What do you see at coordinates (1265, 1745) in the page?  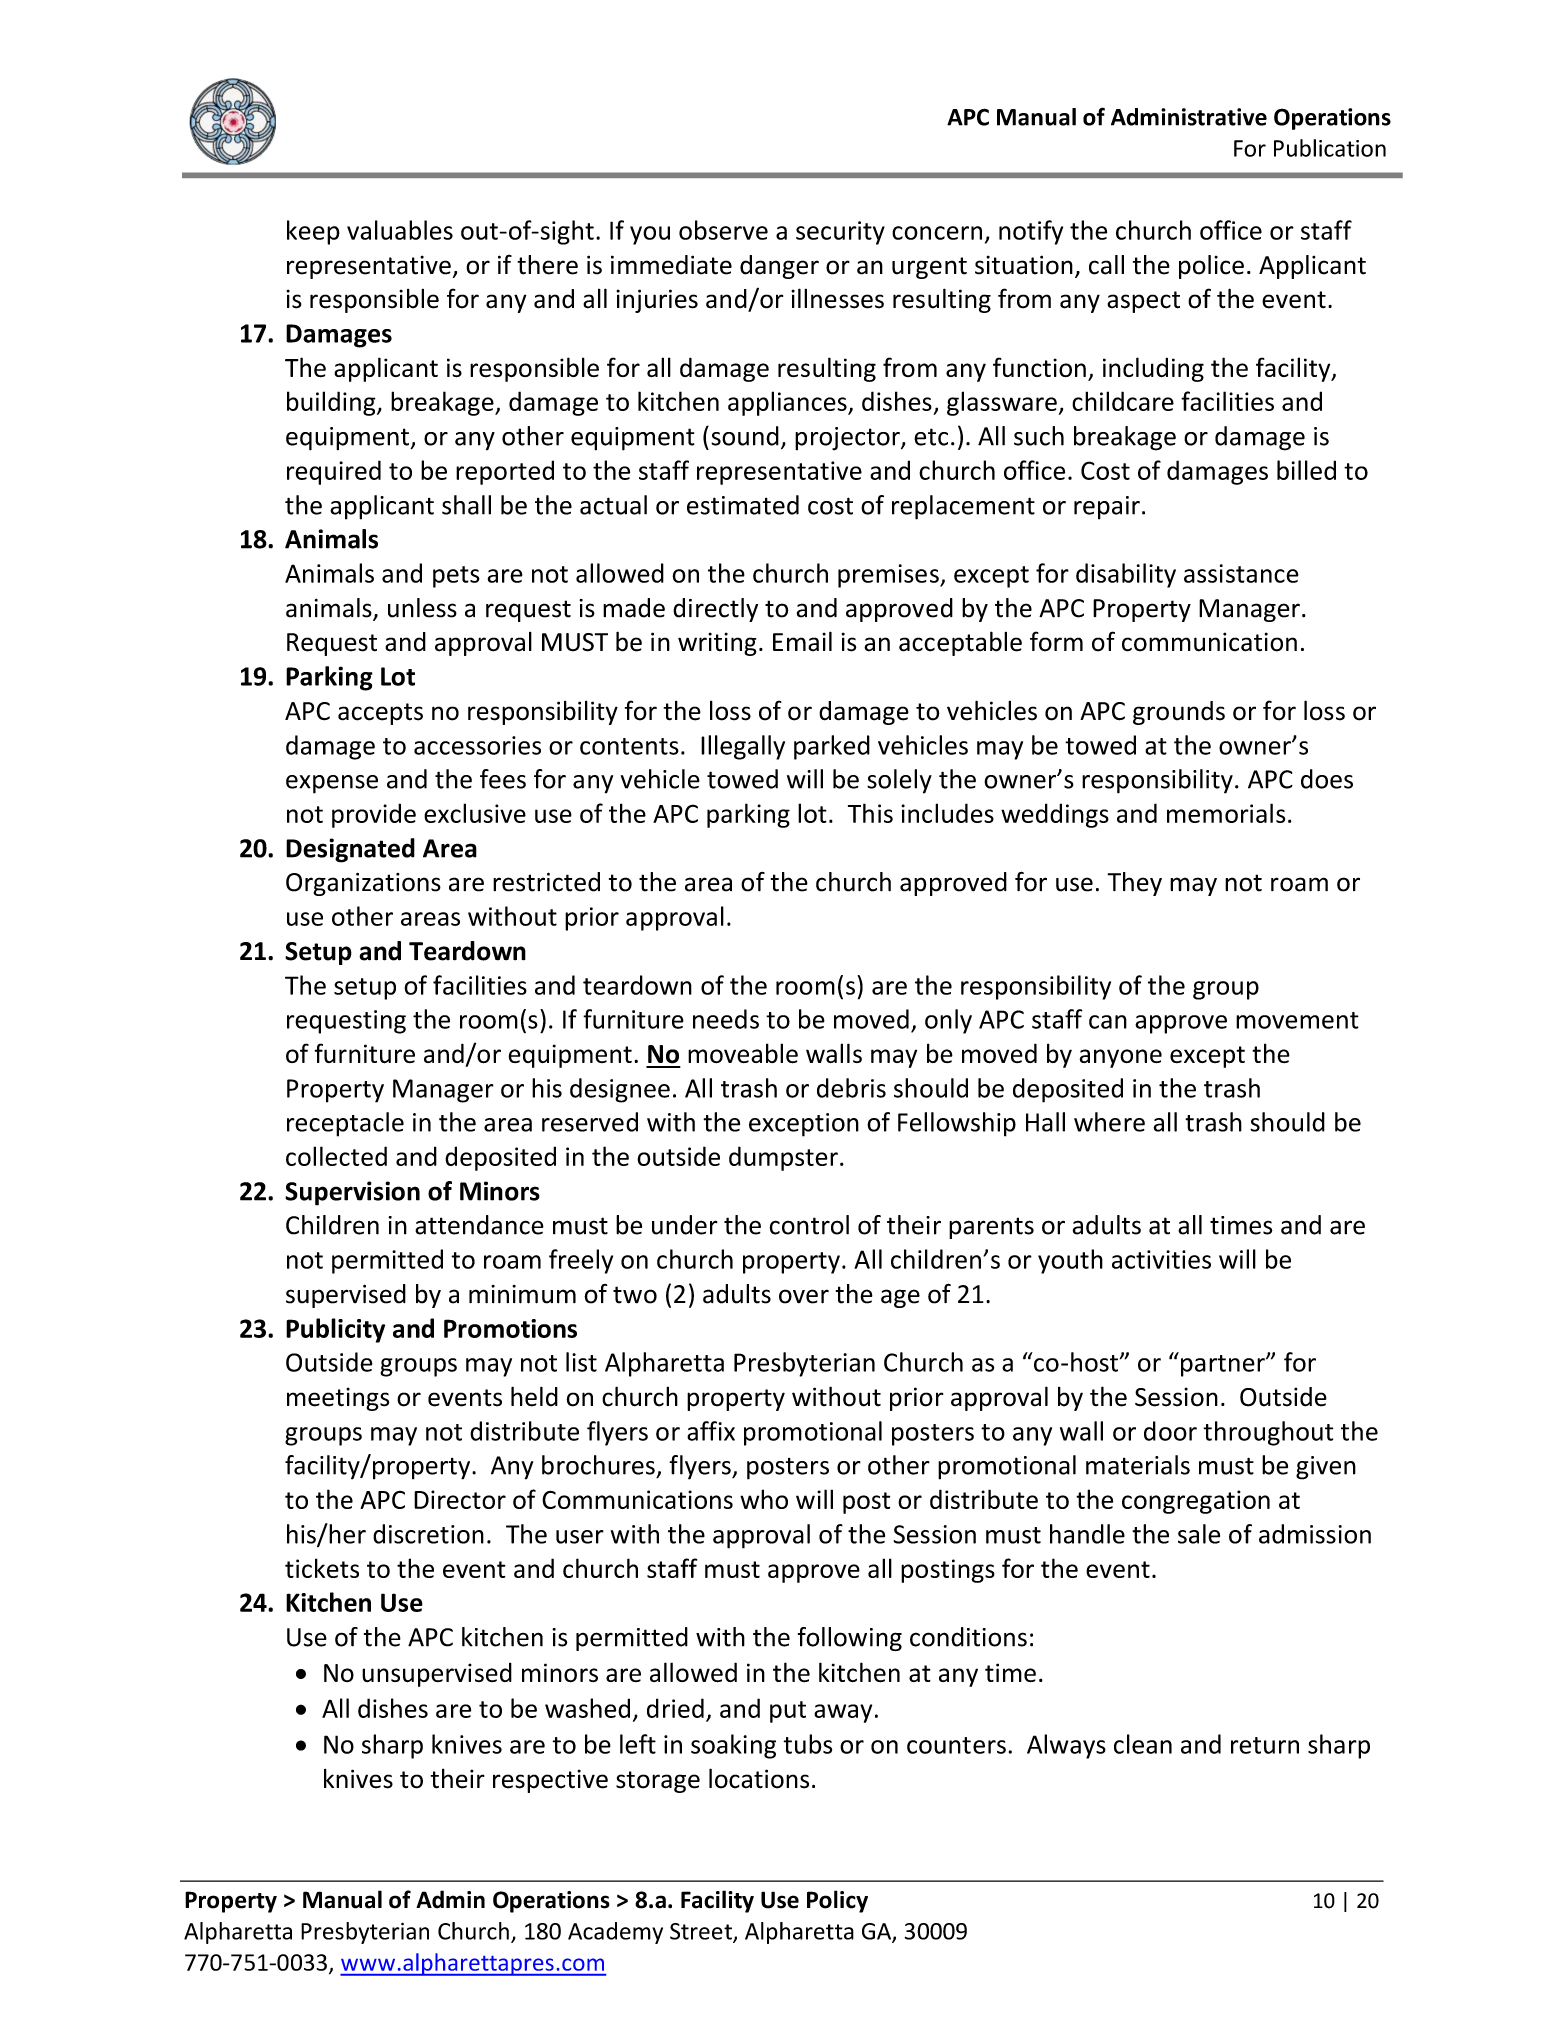 I see `return` at bounding box center [1265, 1745].
